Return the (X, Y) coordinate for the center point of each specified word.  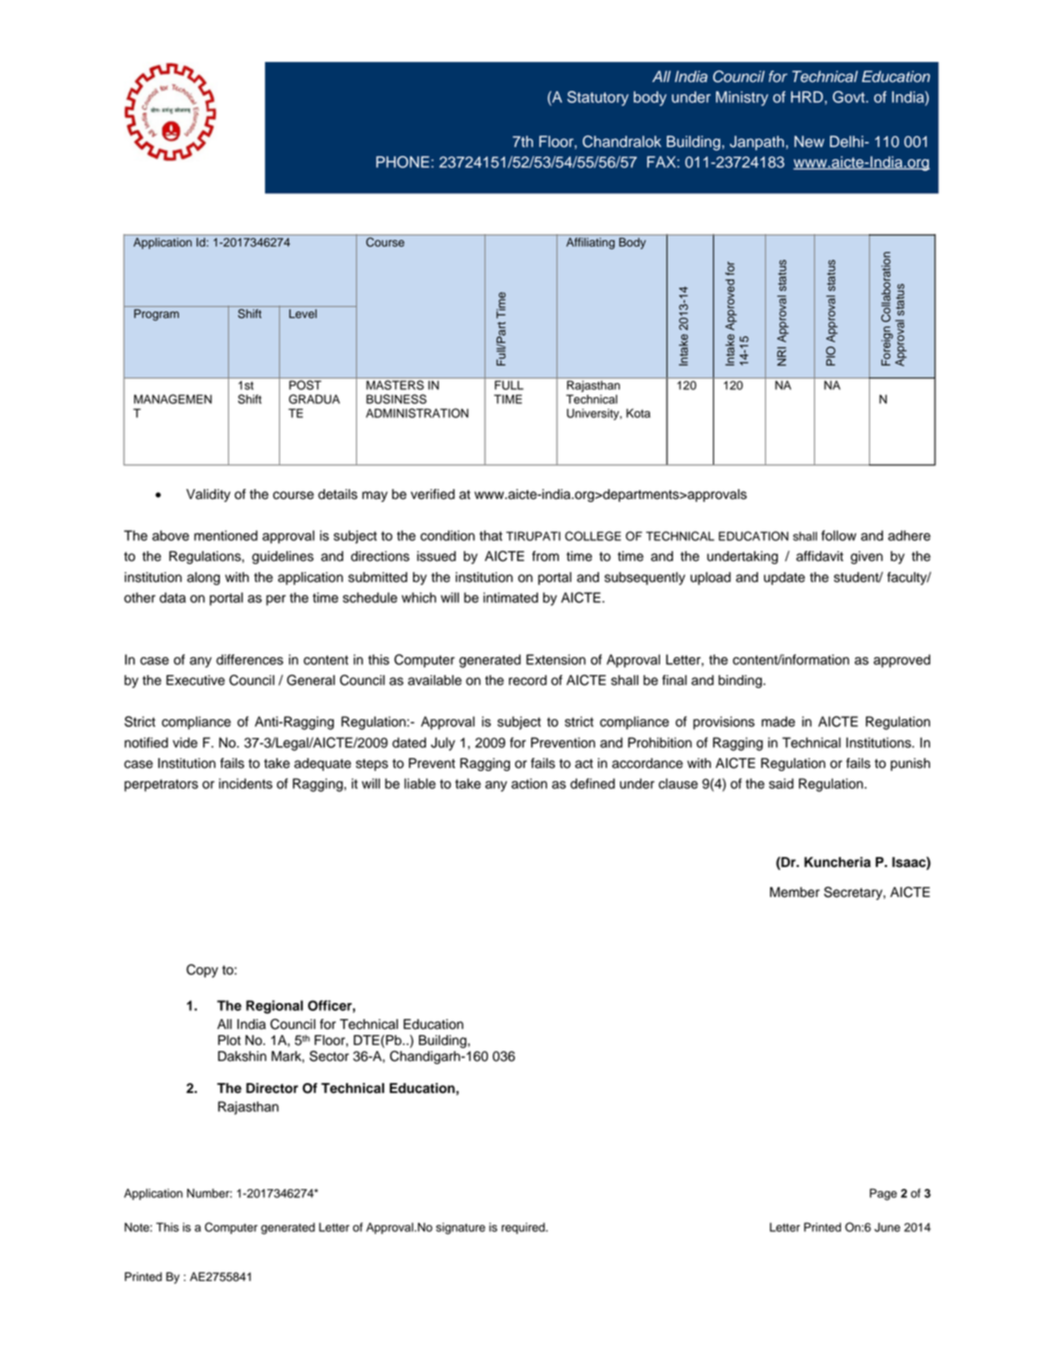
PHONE (404, 162)
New (809, 142)
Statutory (598, 98)
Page (883, 1194)
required (524, 1228)
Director (272, 1088)
